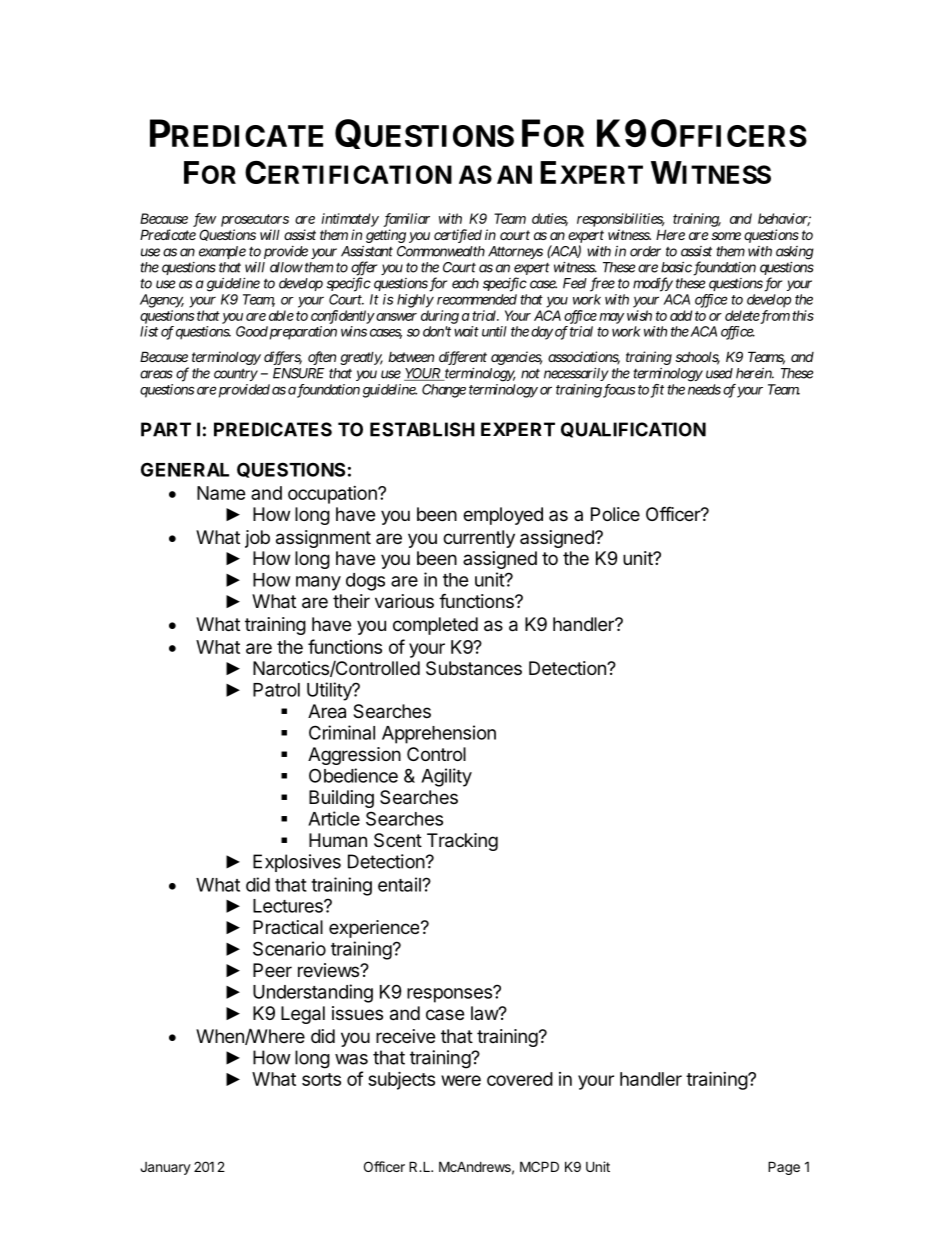 The height and width of the screenshot is (1233, 952). I want to click on certified, so click(458, 236).
